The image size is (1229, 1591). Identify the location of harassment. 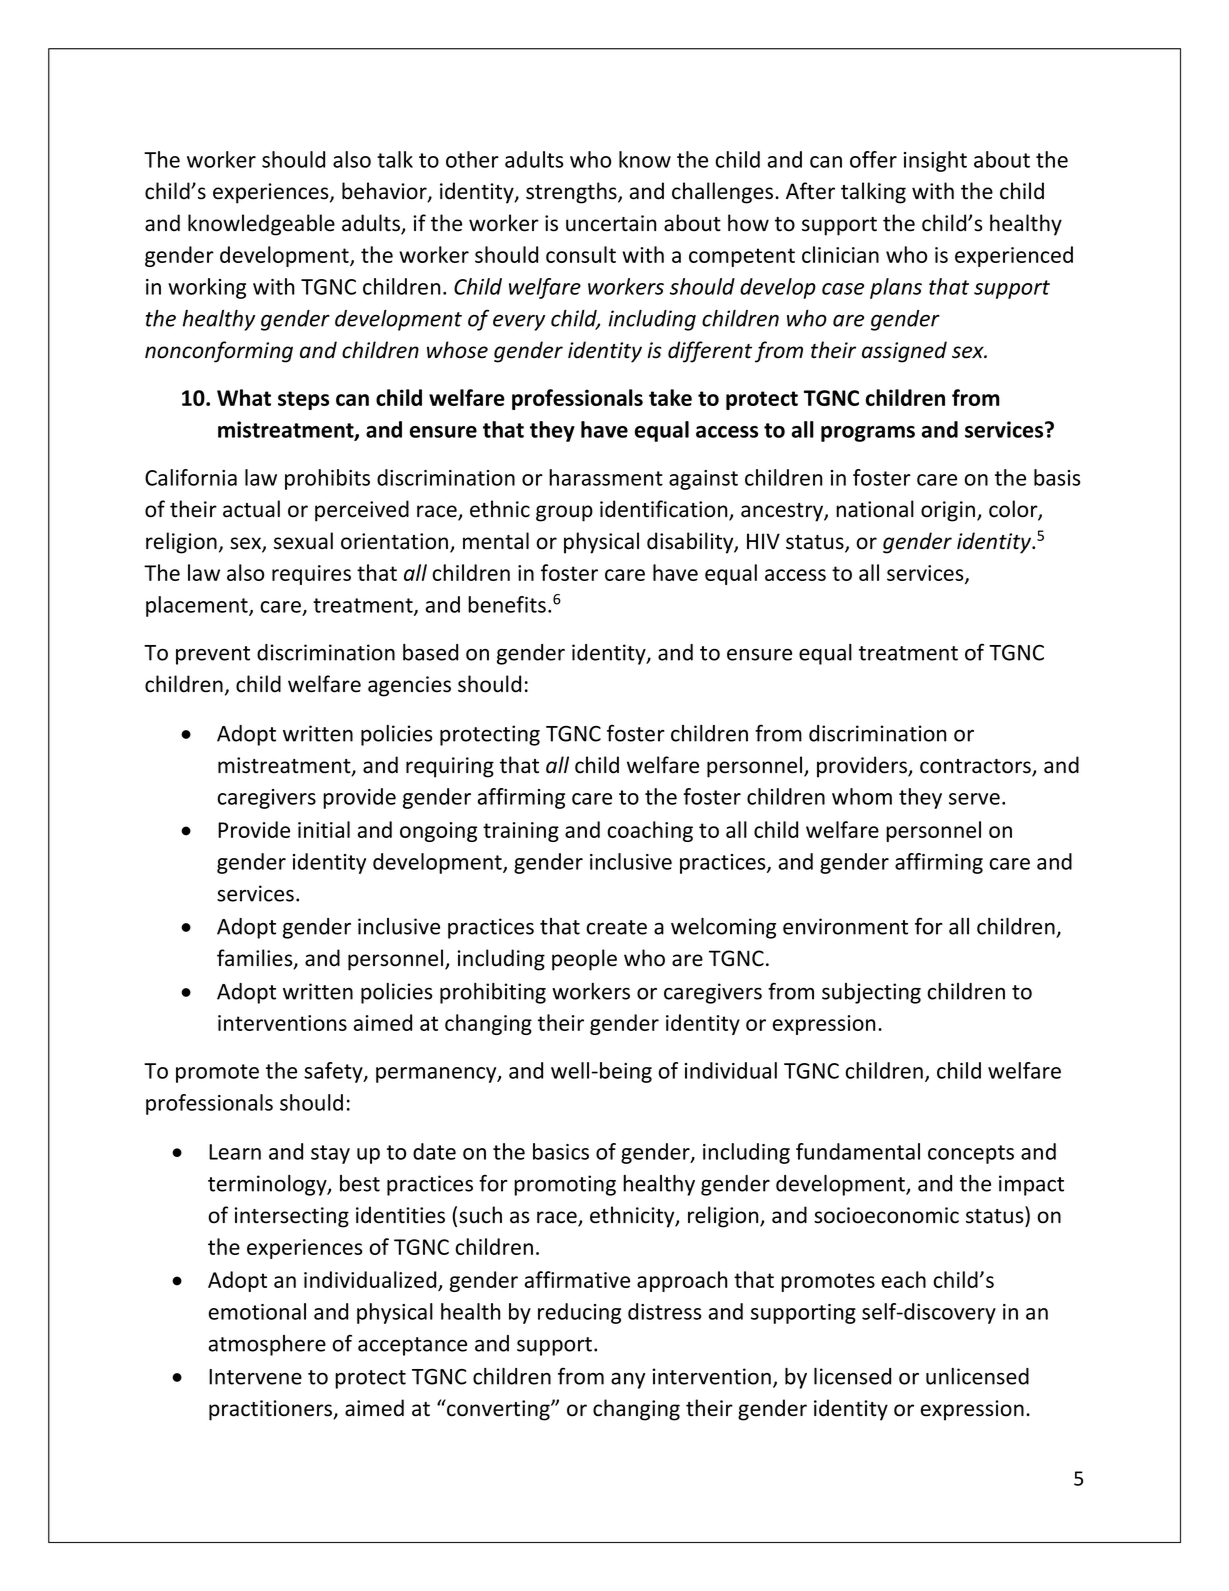
(606, 477).
